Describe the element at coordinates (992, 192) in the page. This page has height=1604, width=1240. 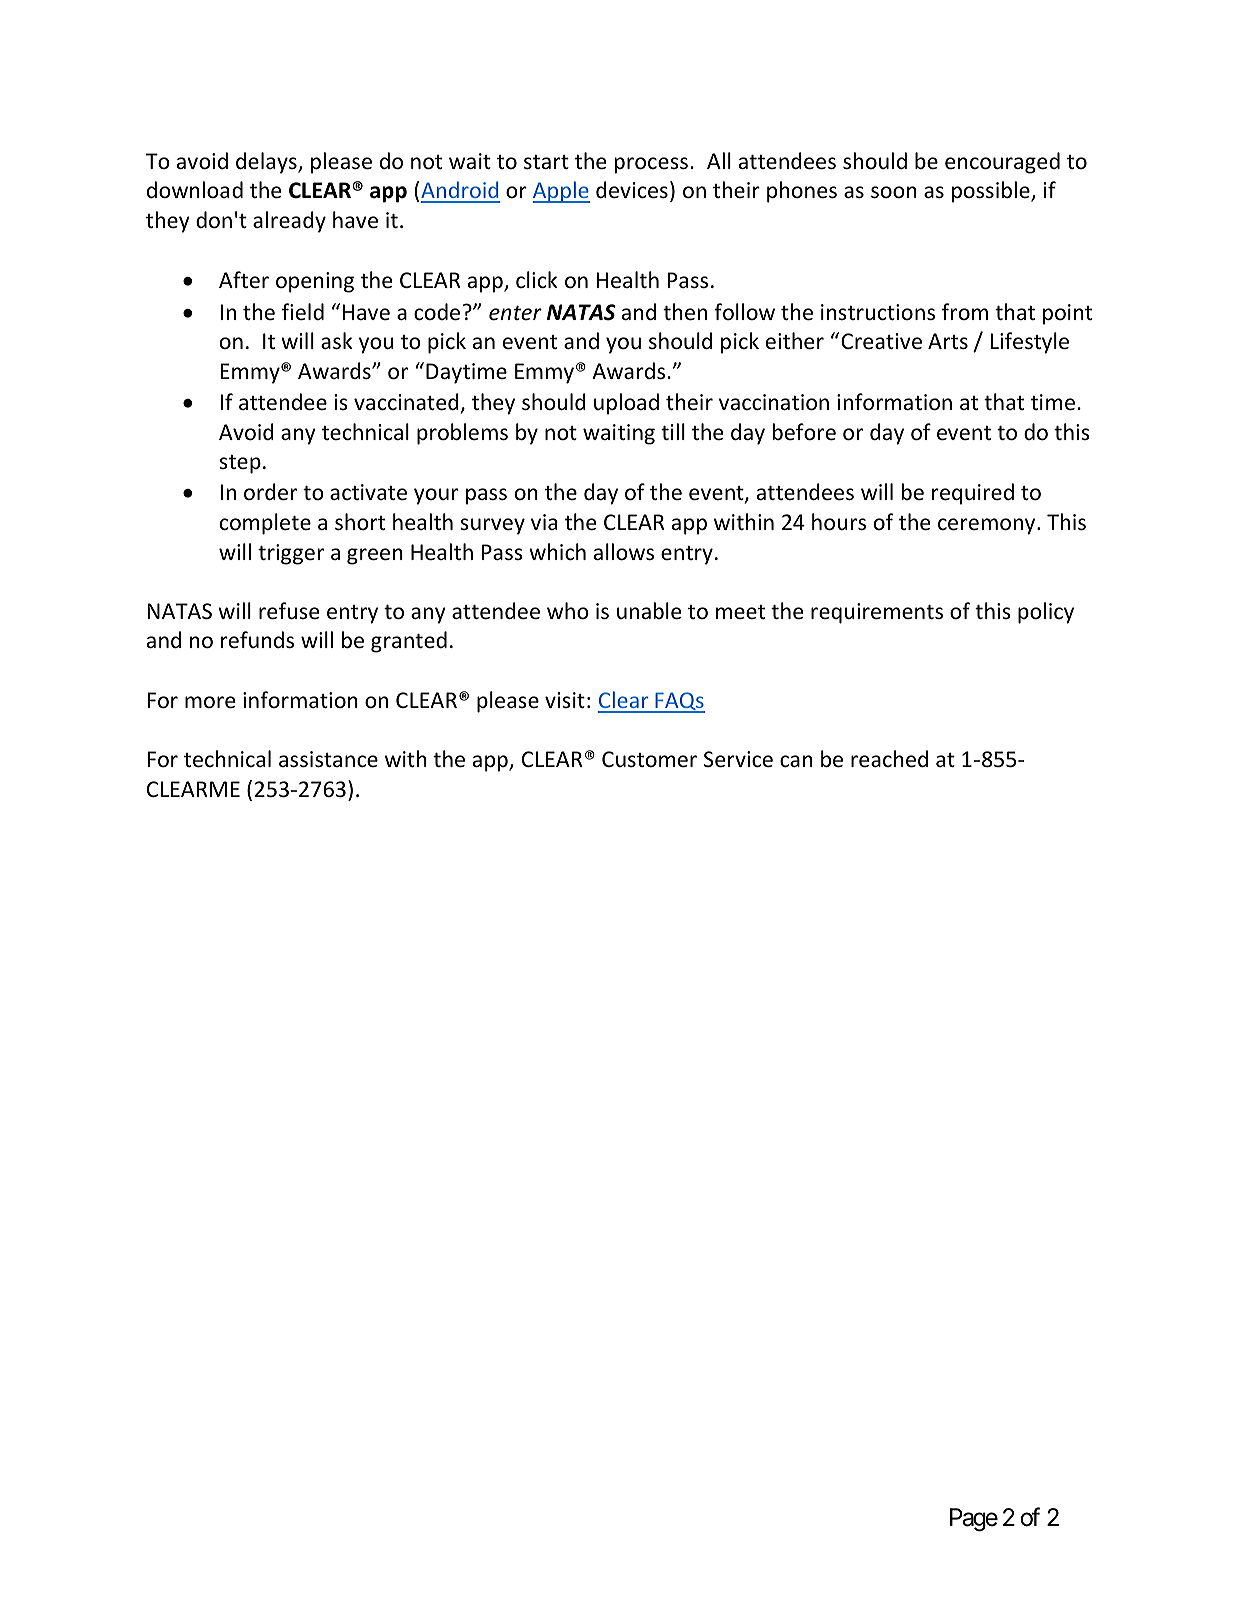
I see `possible` at that location.
